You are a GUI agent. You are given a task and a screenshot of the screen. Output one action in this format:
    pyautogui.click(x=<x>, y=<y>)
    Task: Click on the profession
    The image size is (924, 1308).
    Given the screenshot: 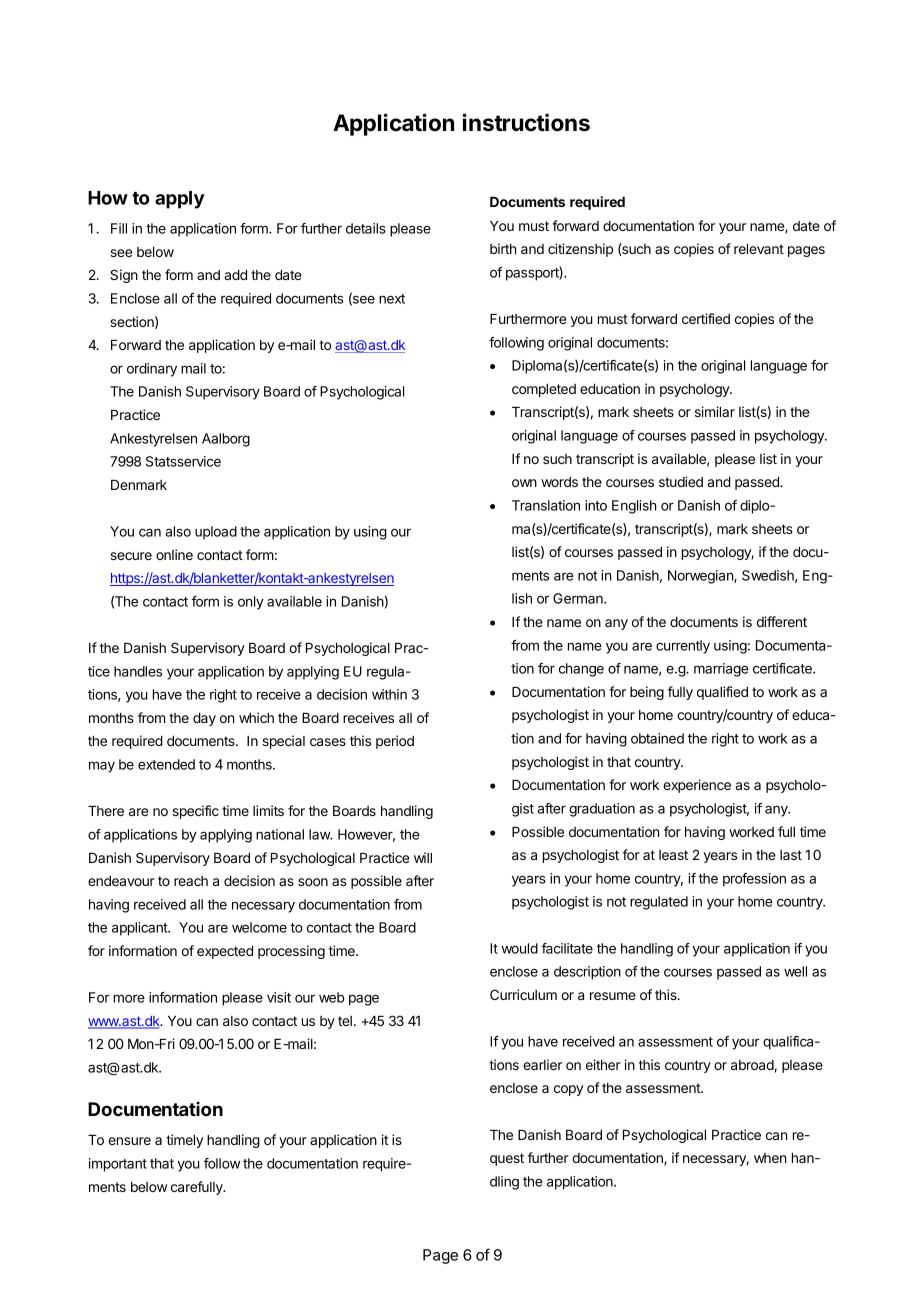 What is the action you would take?
    pyautogui.click(x=754, y=880)
